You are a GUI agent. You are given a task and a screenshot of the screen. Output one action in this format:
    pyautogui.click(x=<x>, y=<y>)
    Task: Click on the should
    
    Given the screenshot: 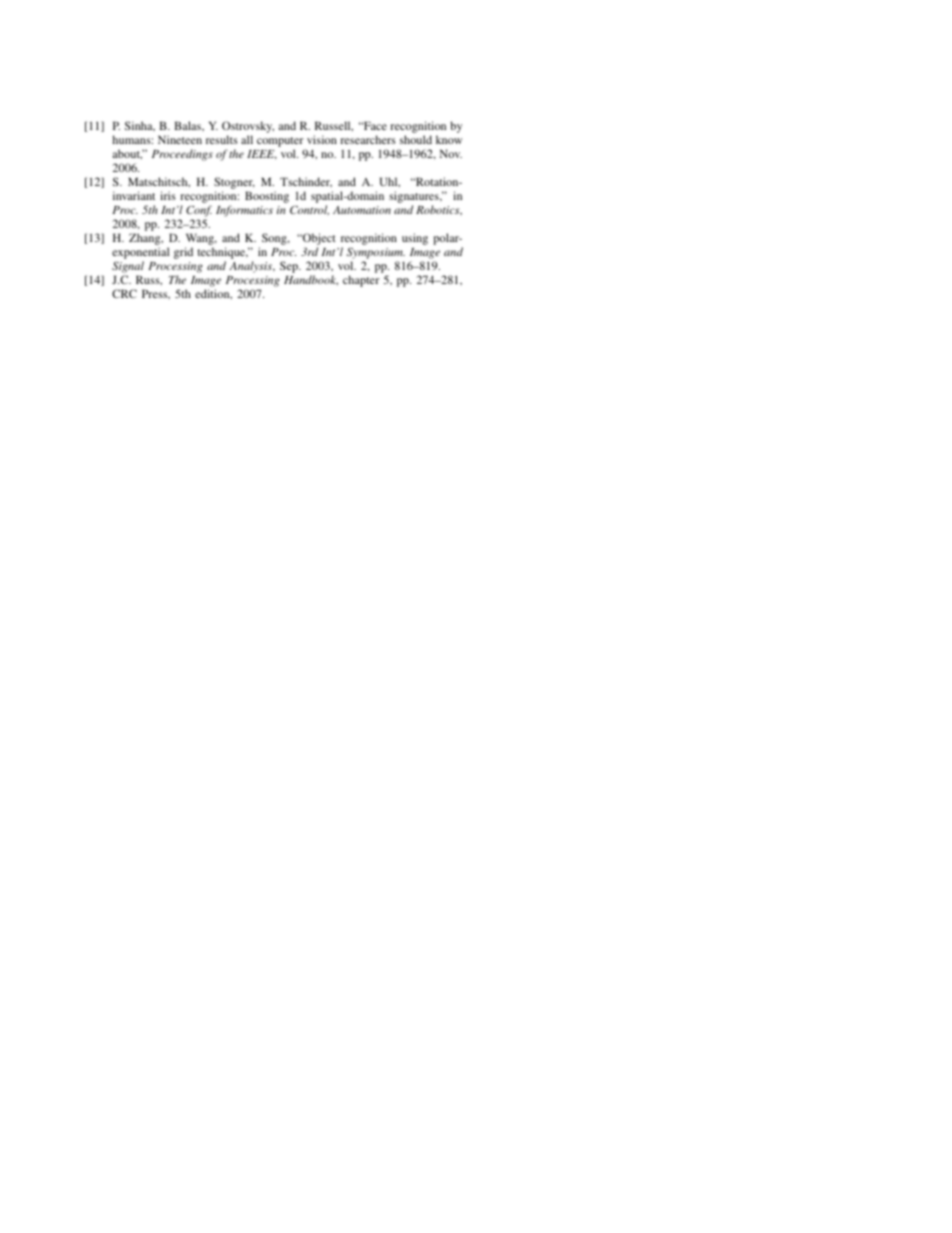 What is the action you would take?
    pyautogui.click(x=416, y=139)
